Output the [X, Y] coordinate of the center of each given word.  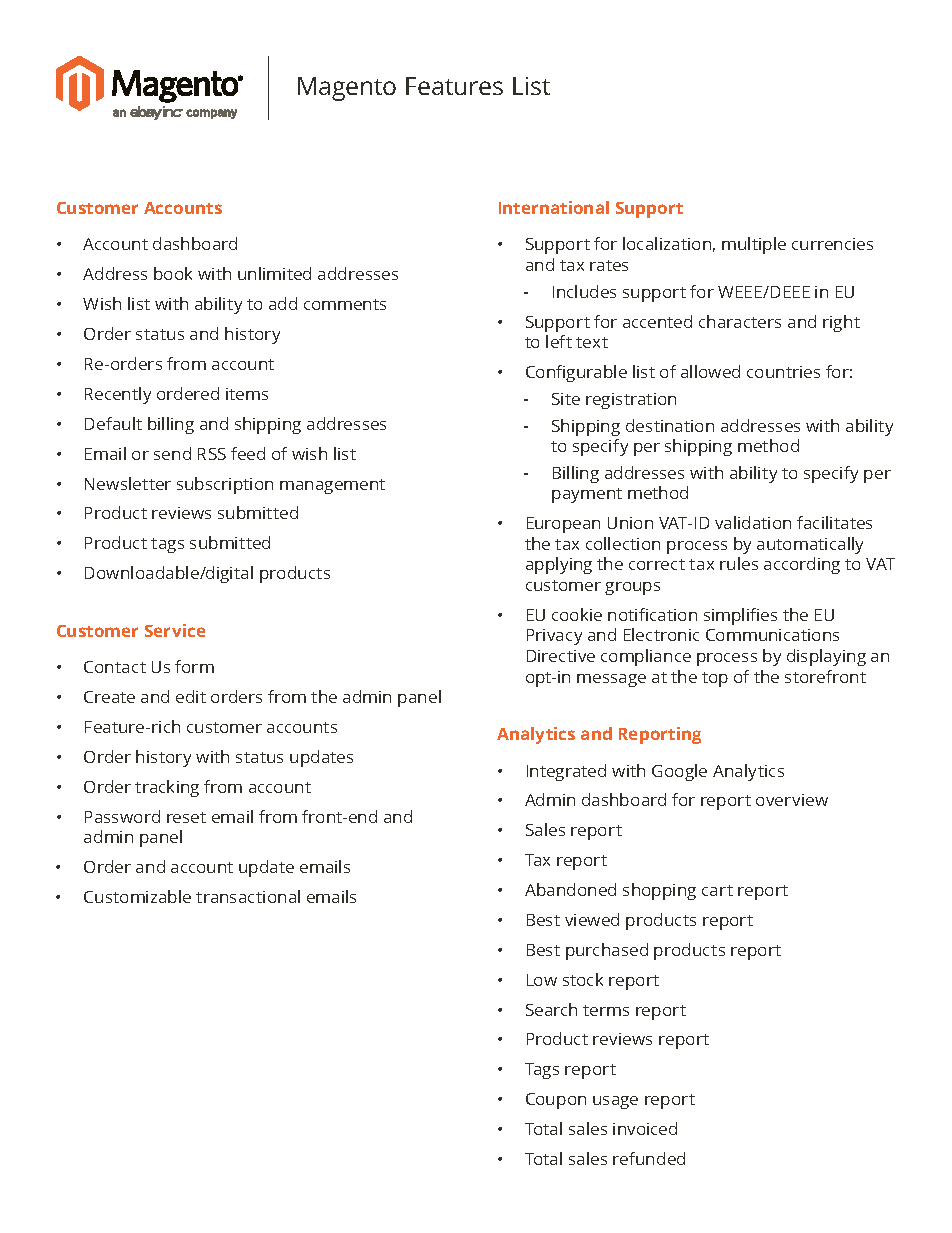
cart [717, 890]
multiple [754, 245]
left [559, 341]
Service [175, 630]
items [247, 394]
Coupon [556, 1101]
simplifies [740, 616]
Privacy [554, 637]
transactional [248, 896]
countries [783, 372]
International [554, 207]
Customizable [137, 896]
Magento [347, 89]
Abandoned [570, 889]
